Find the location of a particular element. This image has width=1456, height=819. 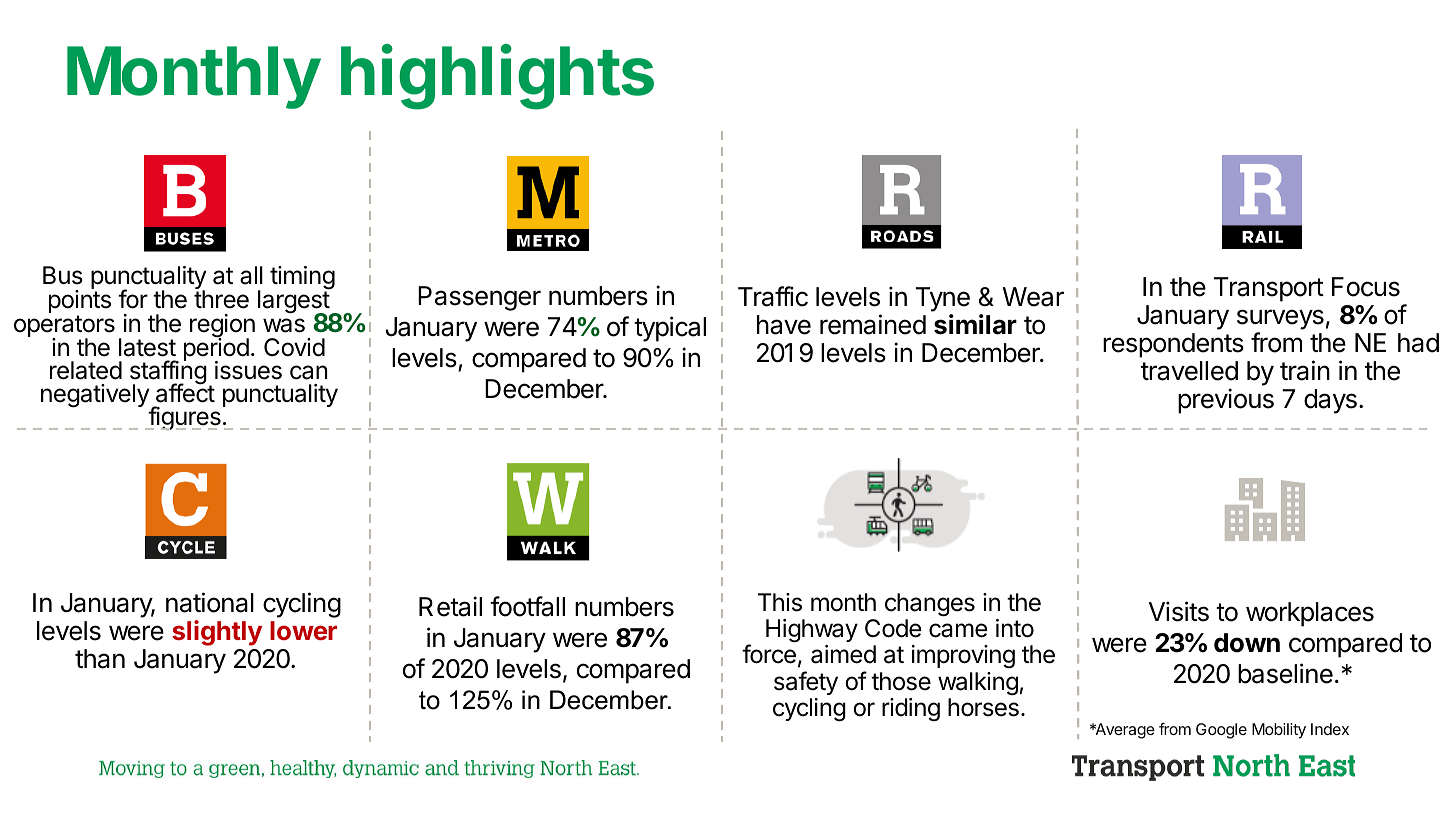

Transport is located at coordinates (1269, 289).
